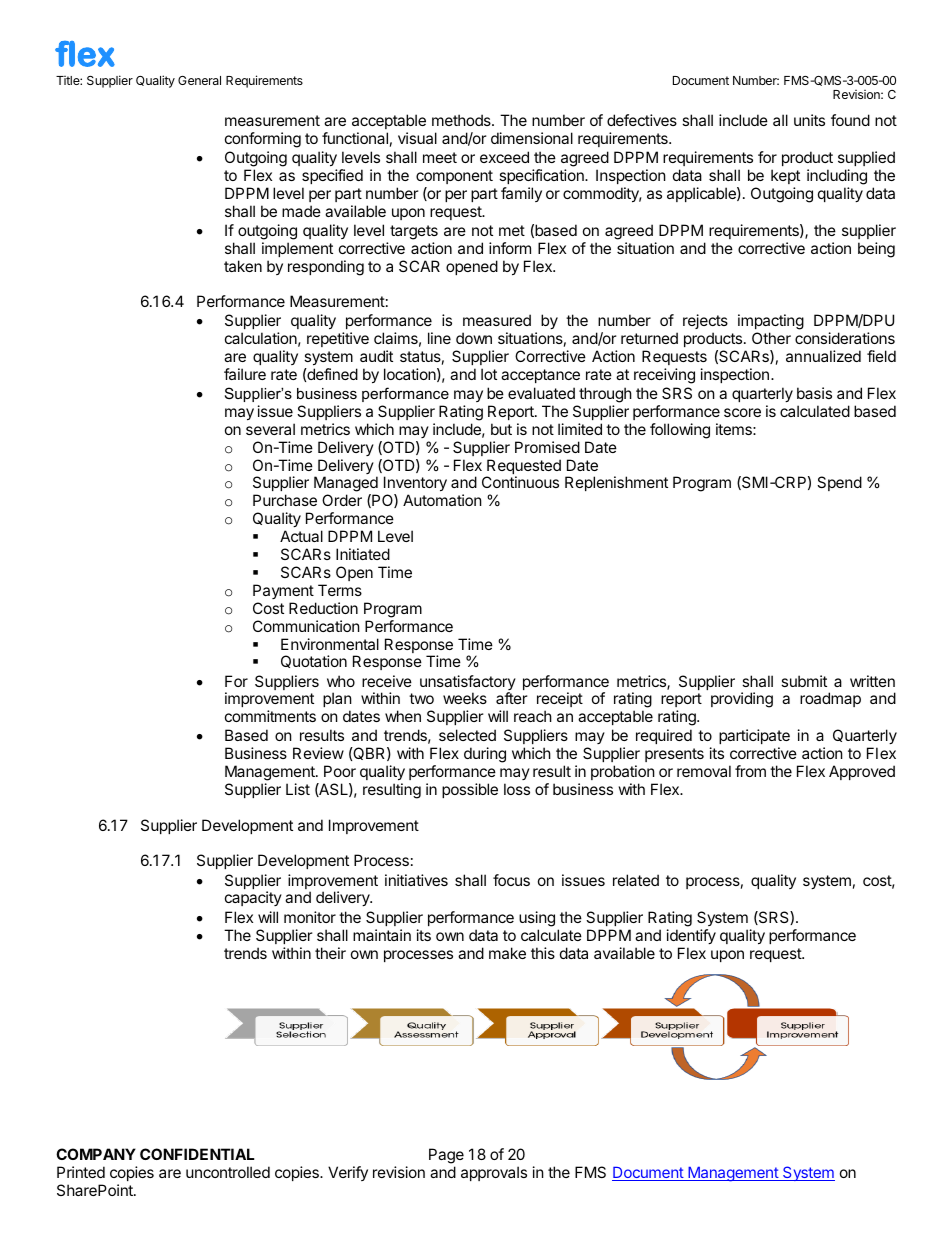 This screenshot has width=952, height=1233. Describe the element at coordinates (462, 120) in the screenshot. I see `methods` at that location.
